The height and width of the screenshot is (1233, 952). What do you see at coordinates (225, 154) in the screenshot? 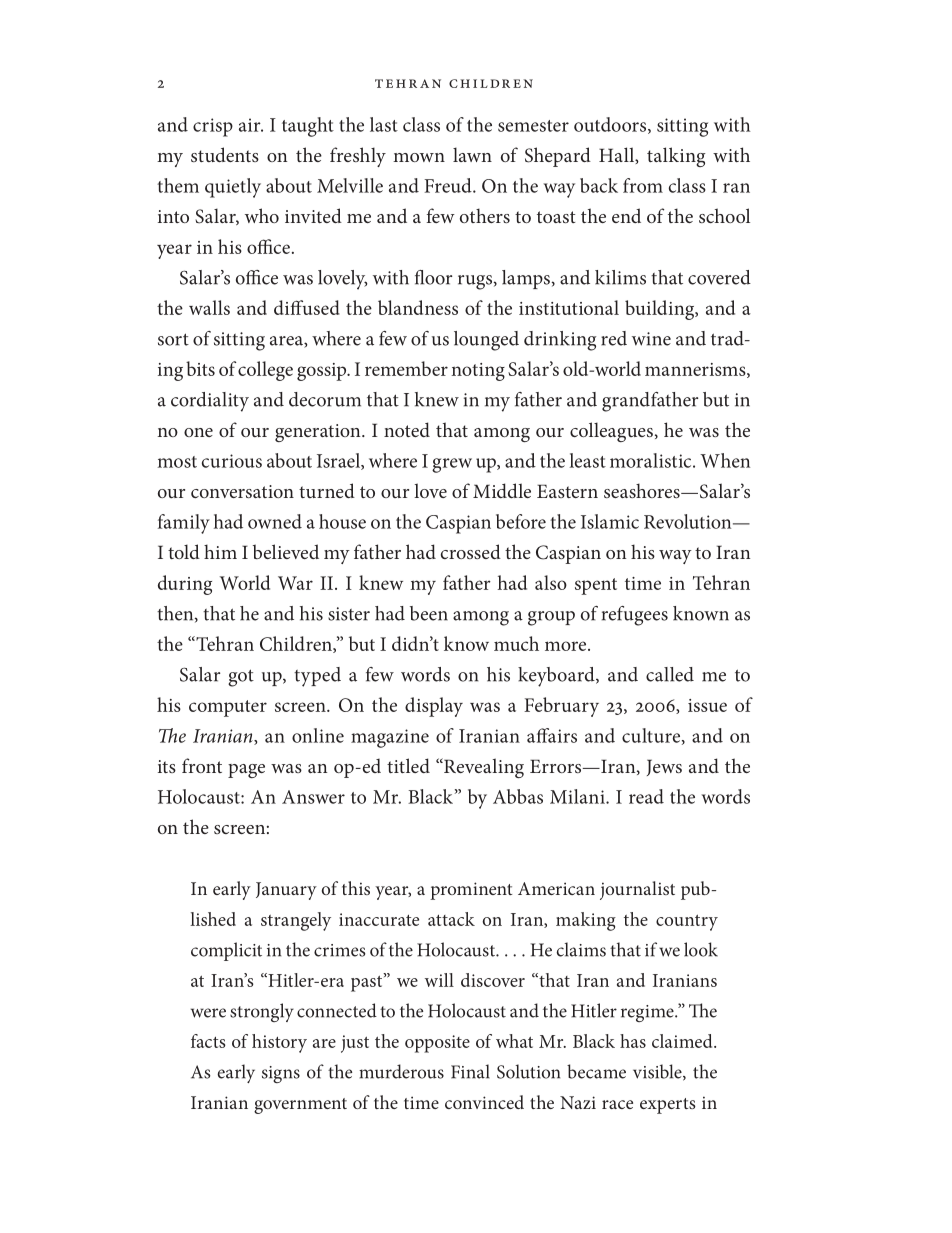
I see `students` at bounding box center [225, 154].
